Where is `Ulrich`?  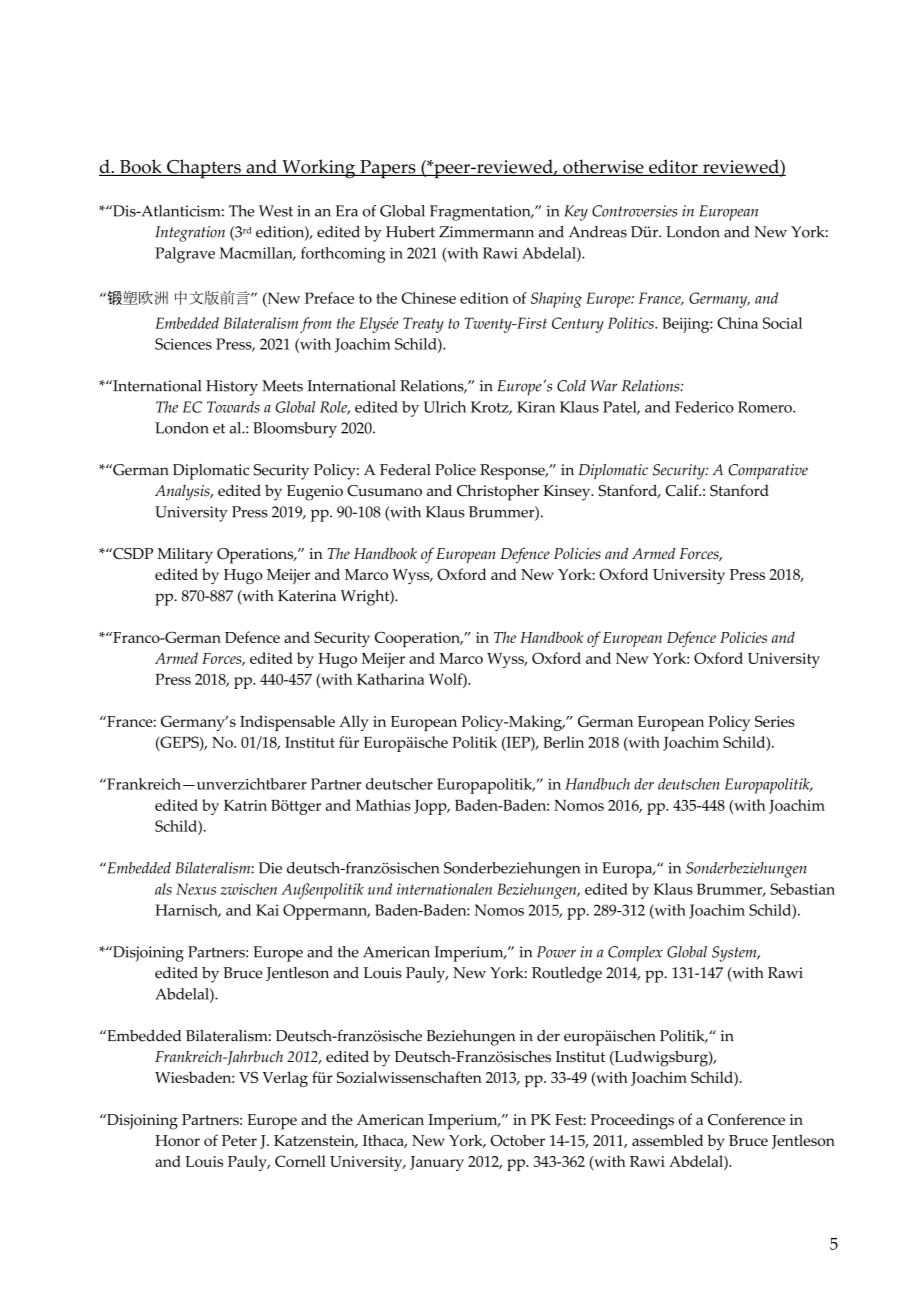 Ulrich is located at coordinates (444, 407).
